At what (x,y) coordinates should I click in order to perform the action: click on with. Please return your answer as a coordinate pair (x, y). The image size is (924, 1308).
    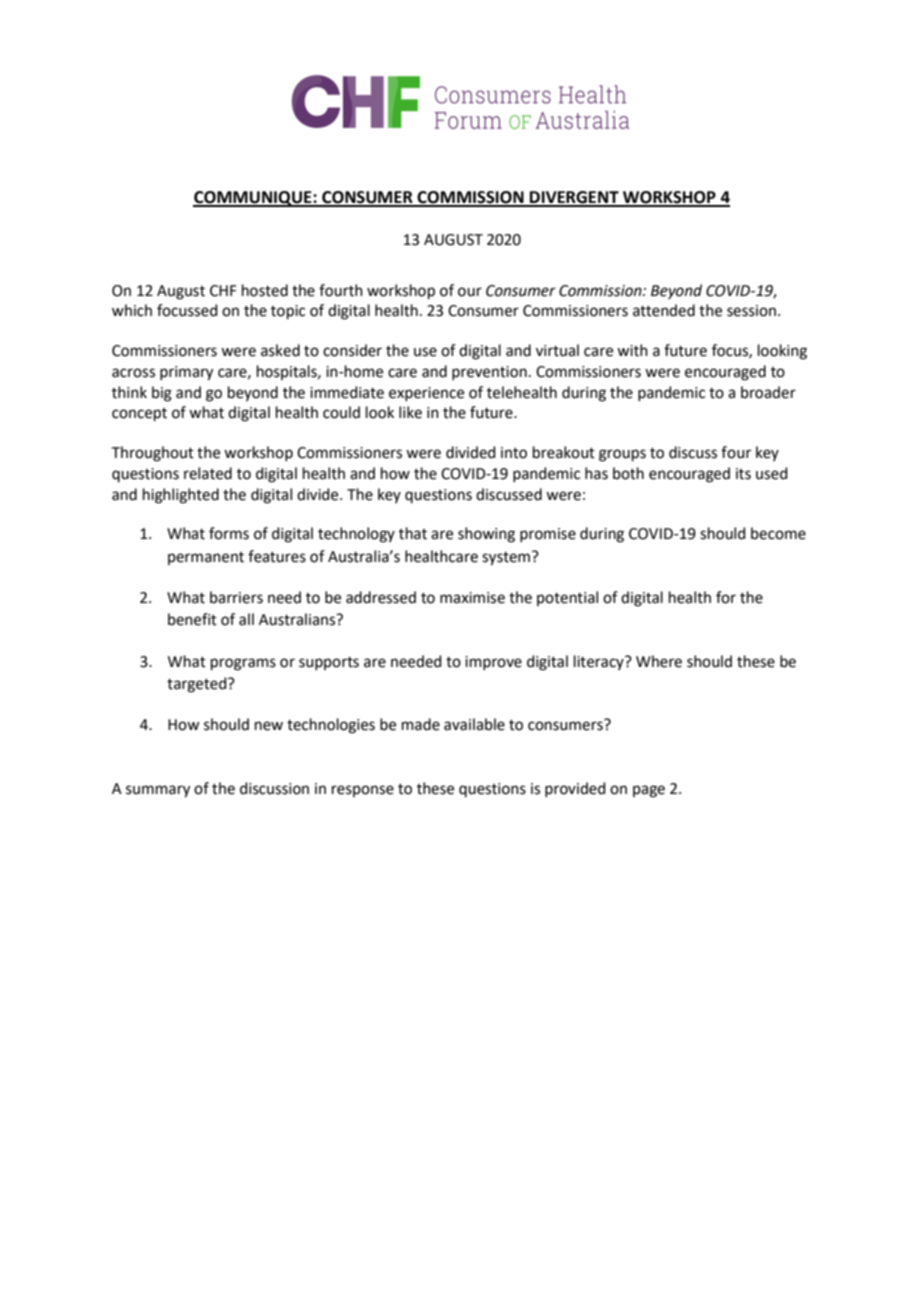
    Looking at the image, I should click on (632, 350).
